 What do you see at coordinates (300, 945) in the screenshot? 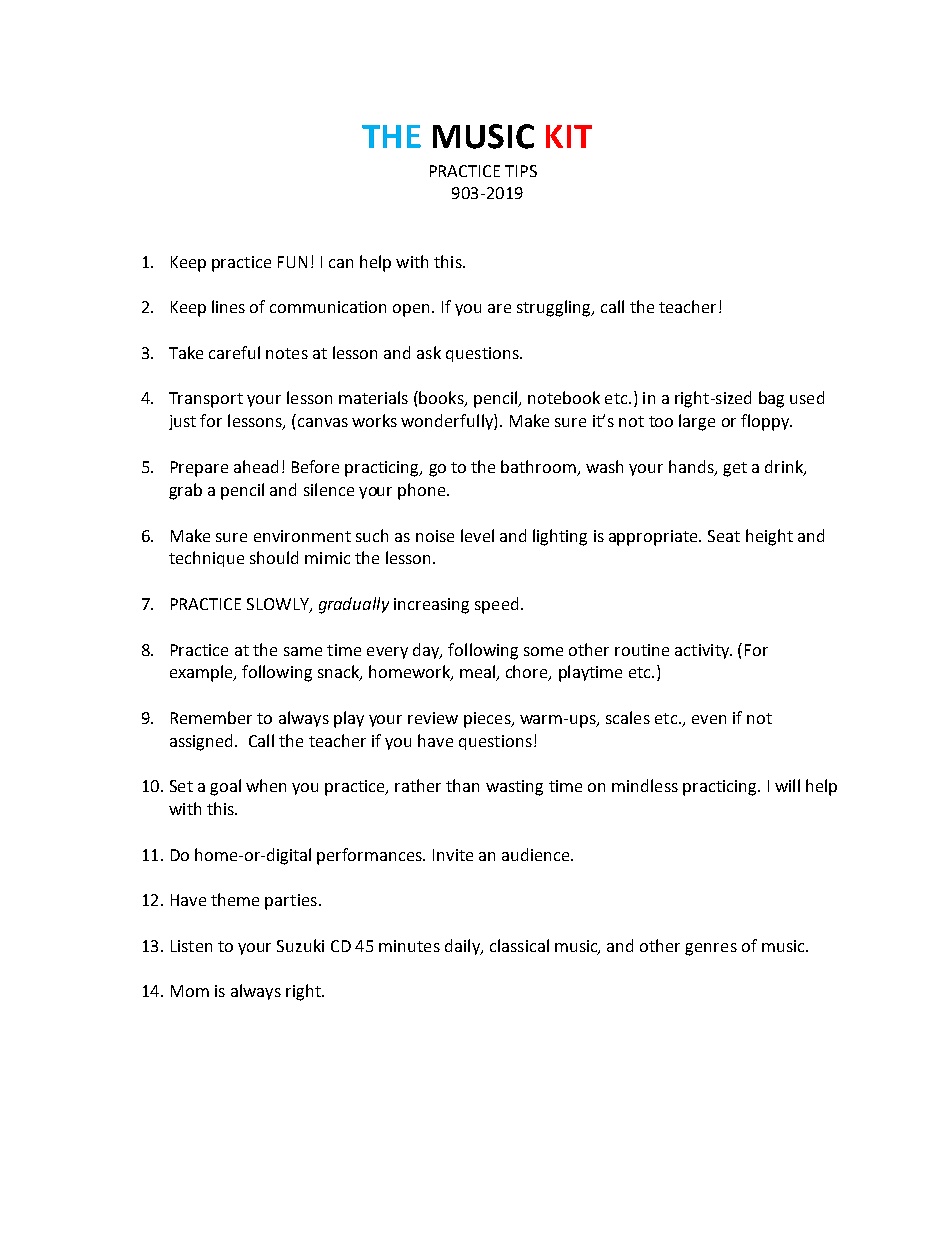
I see `Suzuki` at bounding box center [300, 945].
